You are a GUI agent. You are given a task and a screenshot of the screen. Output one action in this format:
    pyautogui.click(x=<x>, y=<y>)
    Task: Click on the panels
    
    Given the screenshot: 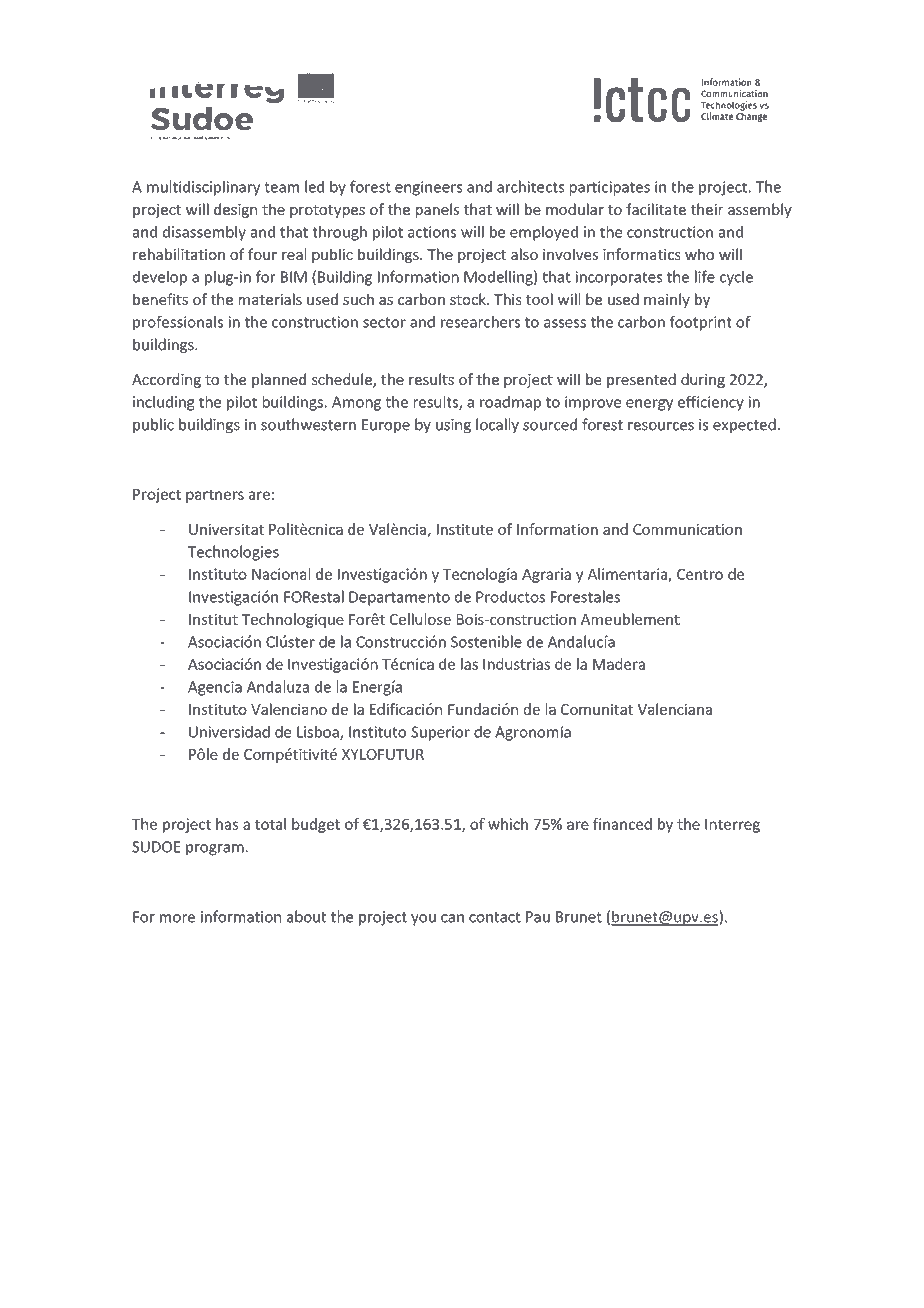 What is the action you would take?
    pyautogui.click(x=437, y=210)
